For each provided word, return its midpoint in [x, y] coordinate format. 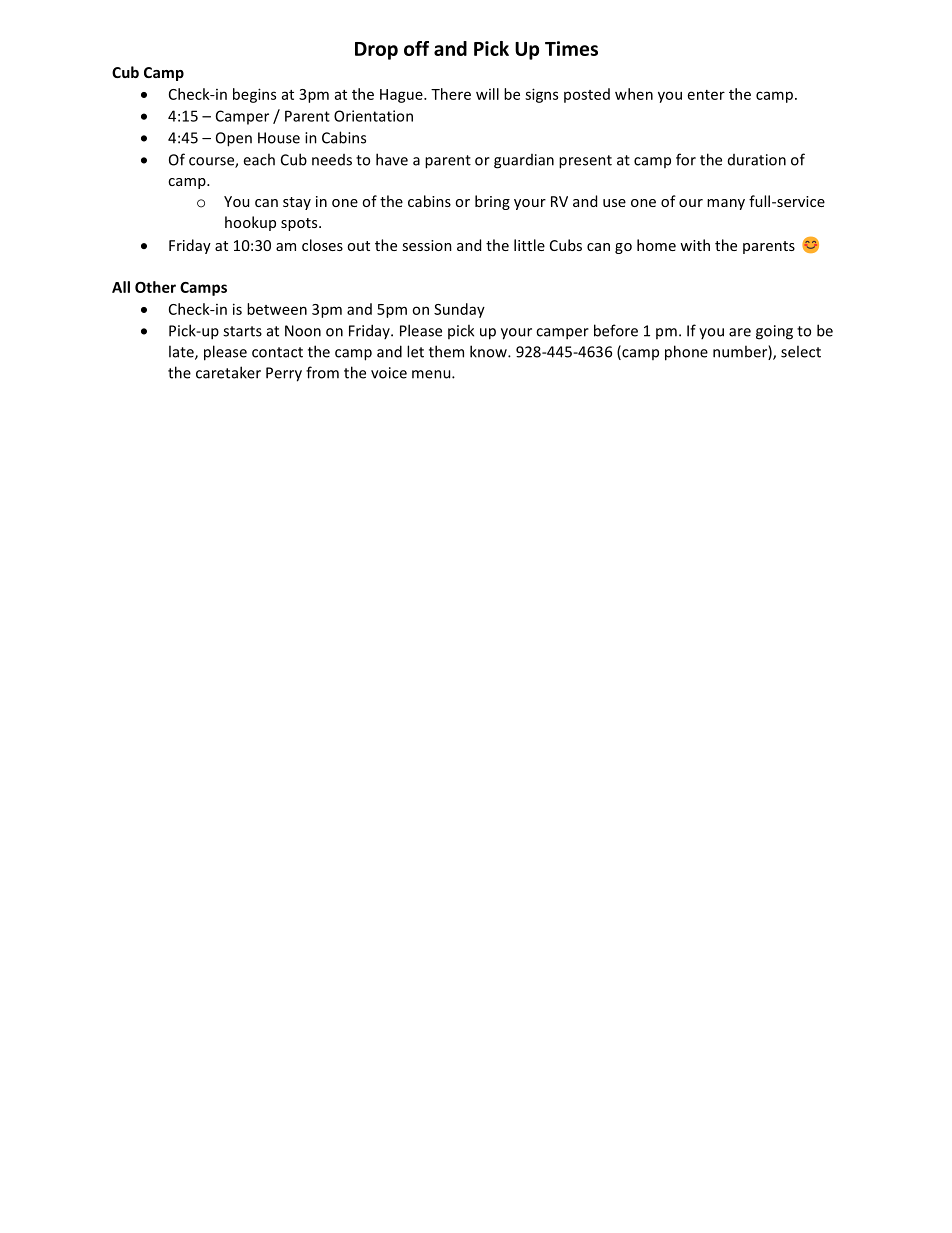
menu [432, 374]
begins [254, 95]
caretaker [228, 372]
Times [571, 48]
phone [686, 353]
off [416, 48]
